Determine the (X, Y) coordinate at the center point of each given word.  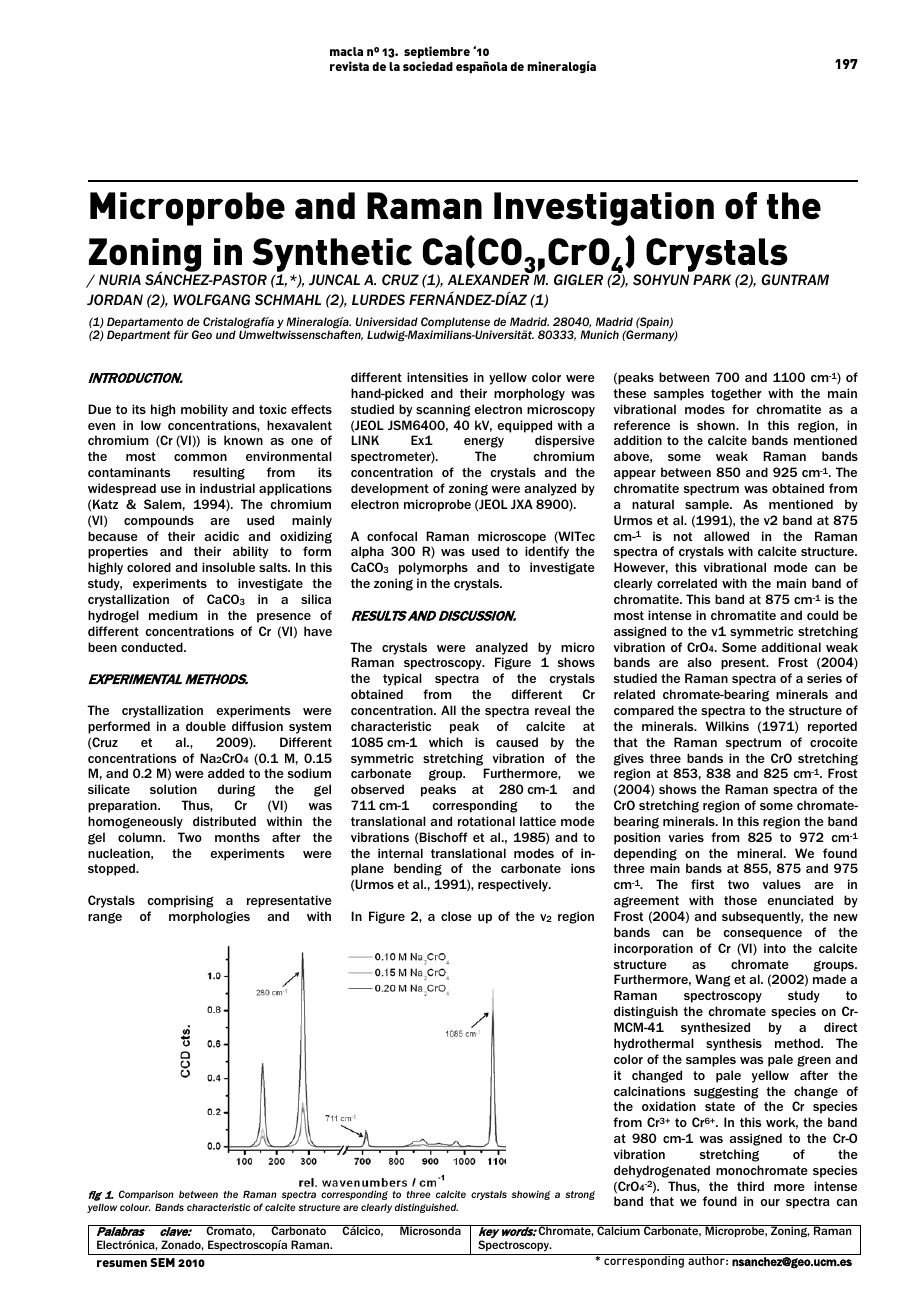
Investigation (604, 209)
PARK (712, 279)
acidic (222, 536)
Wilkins (727, 726)
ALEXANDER (488, 279)
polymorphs (433, 568)
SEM (162, 1262)
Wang (713, 980)
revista (349, 66)
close (456, 916)
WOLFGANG (211, 300)
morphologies (209, 917)
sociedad (428, 66)
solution (173, 789)
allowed (726, 536)
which (446, 742)
